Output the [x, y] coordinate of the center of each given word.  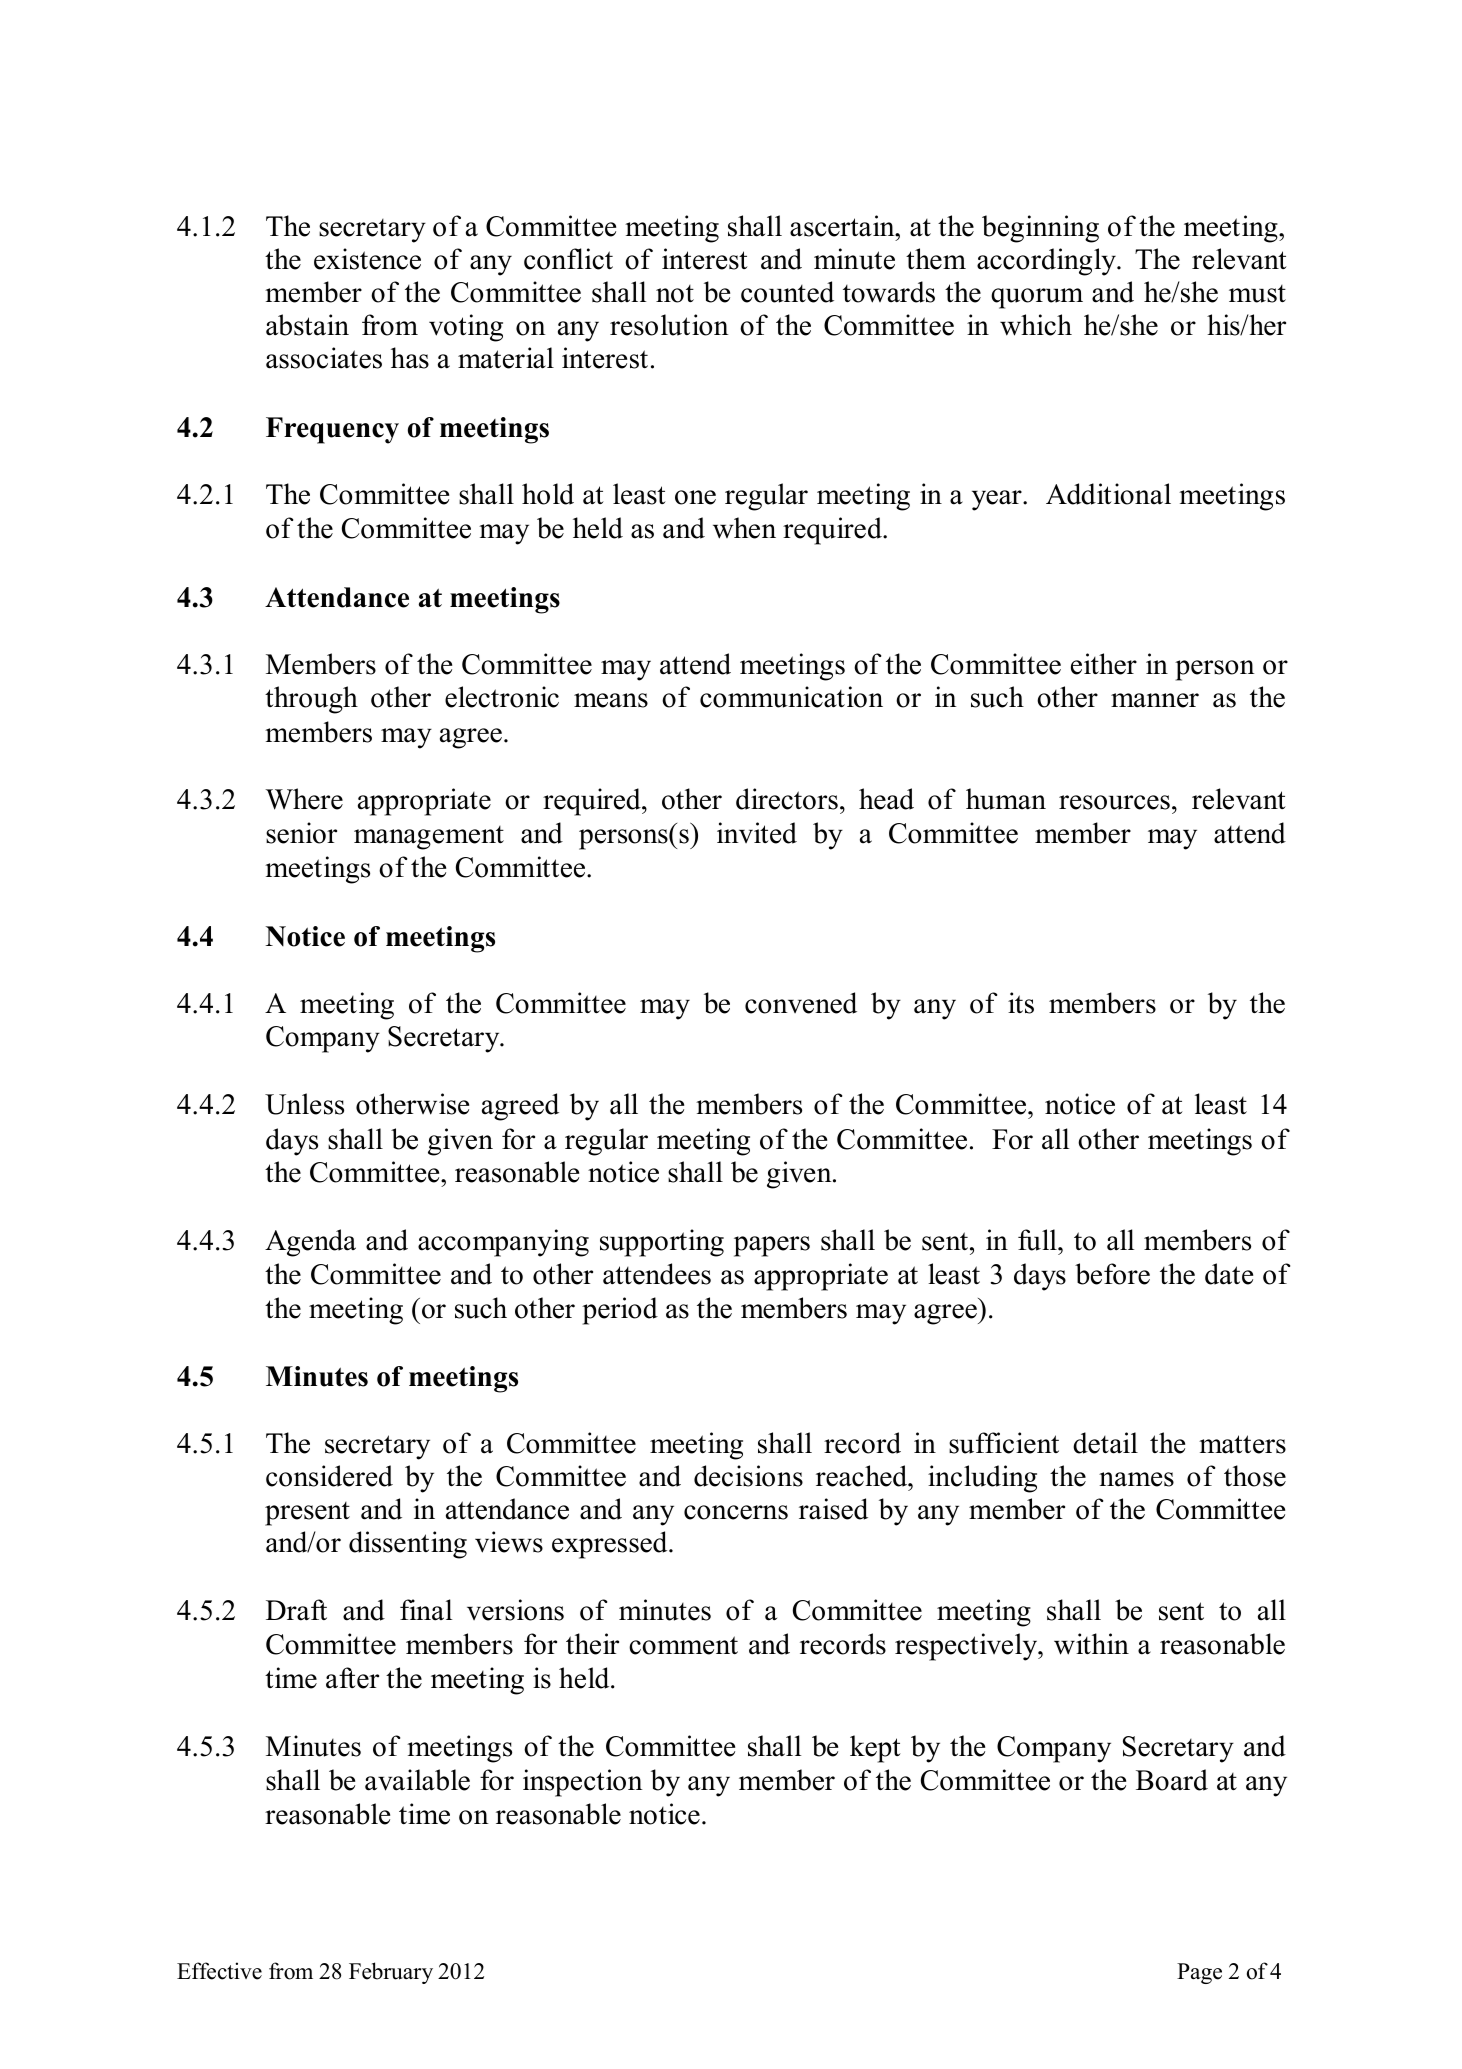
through [311, 700]
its [1021, 1003]
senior [301, 833]
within [1091, 1644]
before [1112, 1274]
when [744, 528]
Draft [296, 1610]
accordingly [1047, 262]
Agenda [310, 1243]
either [1104, 664]
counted [787, 292]
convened [801, 1003]
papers [772, 1246]
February [391, 1973]
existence [367, 259]
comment [683, 1645]
